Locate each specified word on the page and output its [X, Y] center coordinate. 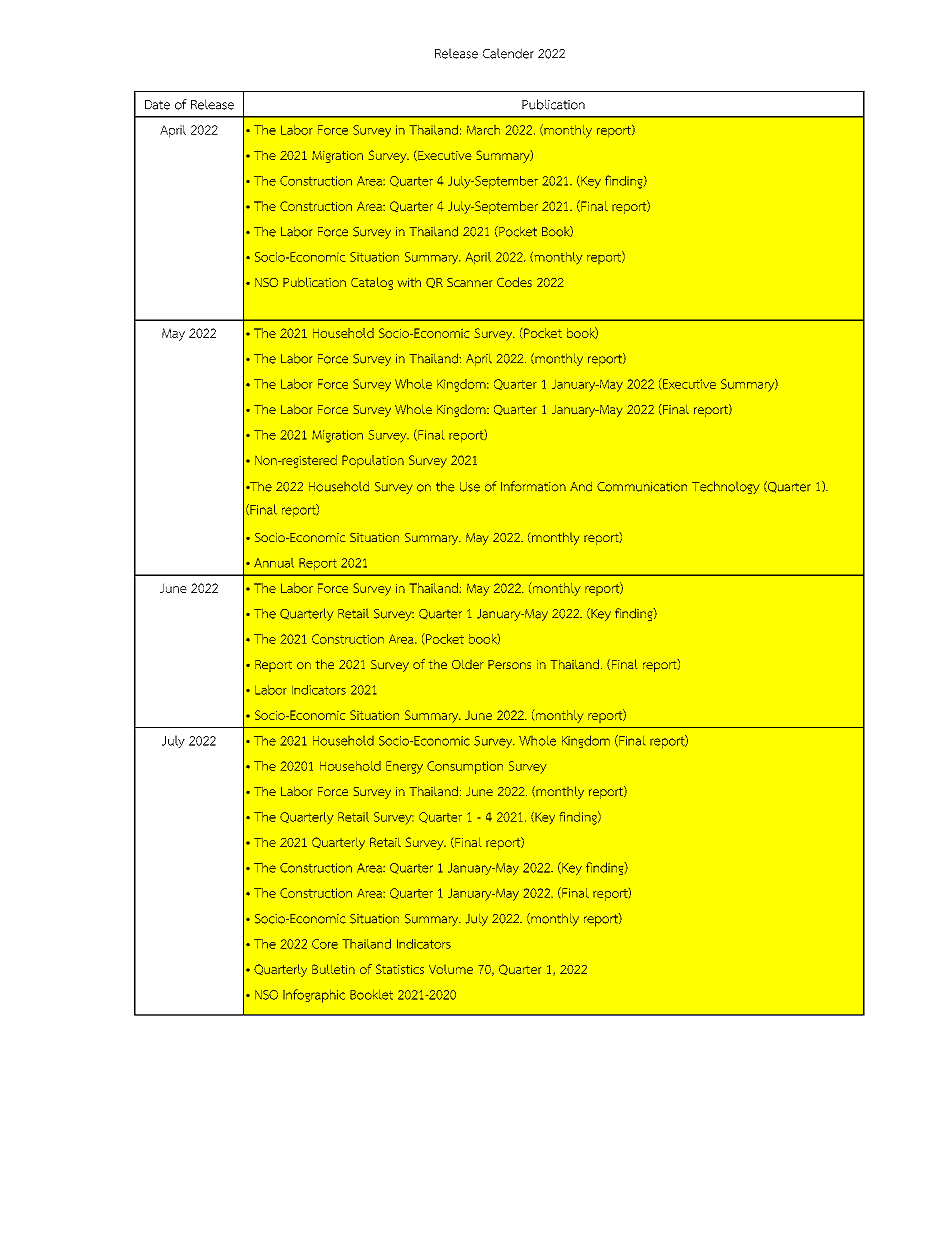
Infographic [314, 996]
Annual [274, 563]
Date [157, 105]
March [483, 130]
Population [373, 461]
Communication [642, 487]
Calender [508, 53]
